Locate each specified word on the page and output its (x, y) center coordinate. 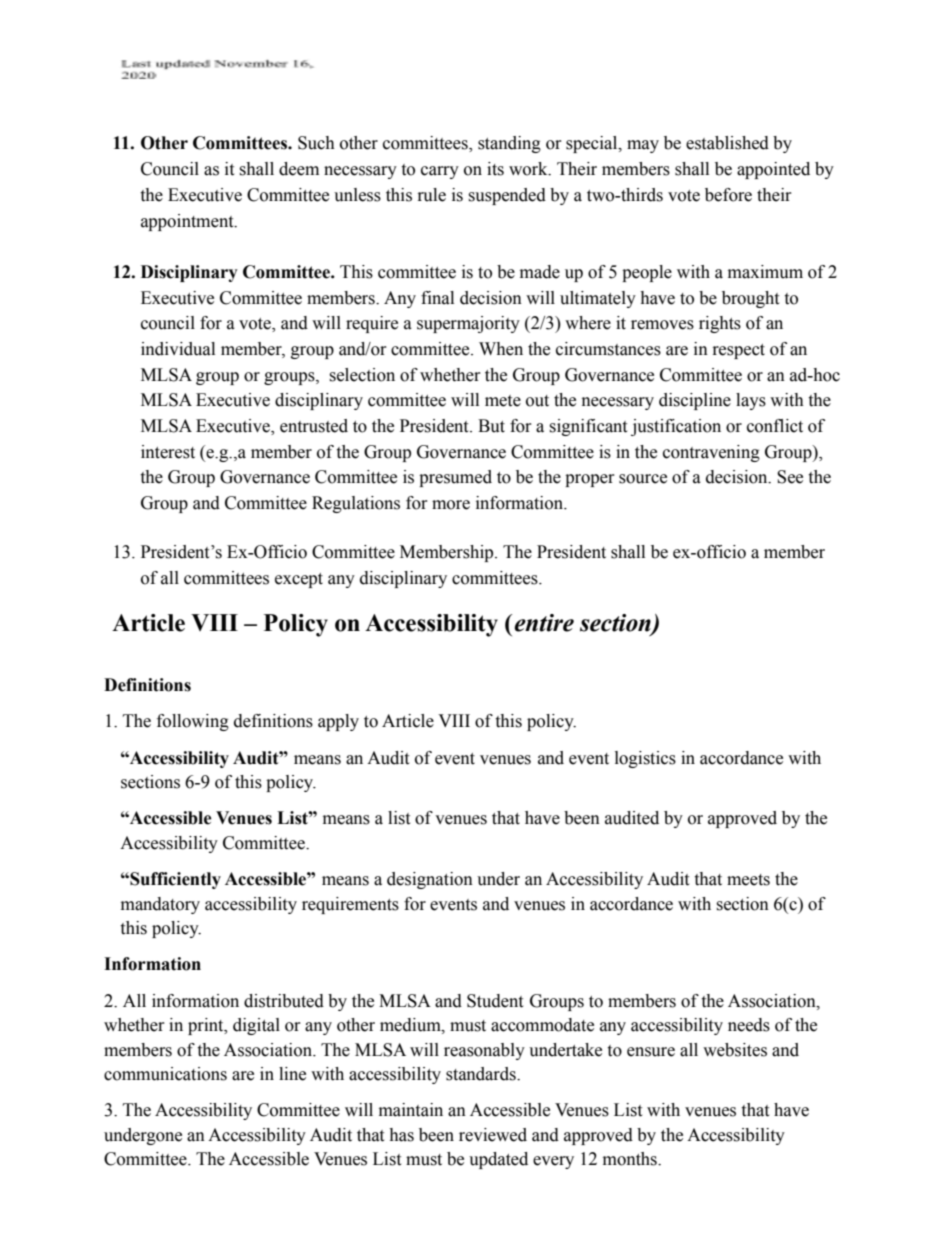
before (728, 195)
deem (299, 169)
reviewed (493, 1135)
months (631, 1159)
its (495, 169)
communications (165, 1074)
